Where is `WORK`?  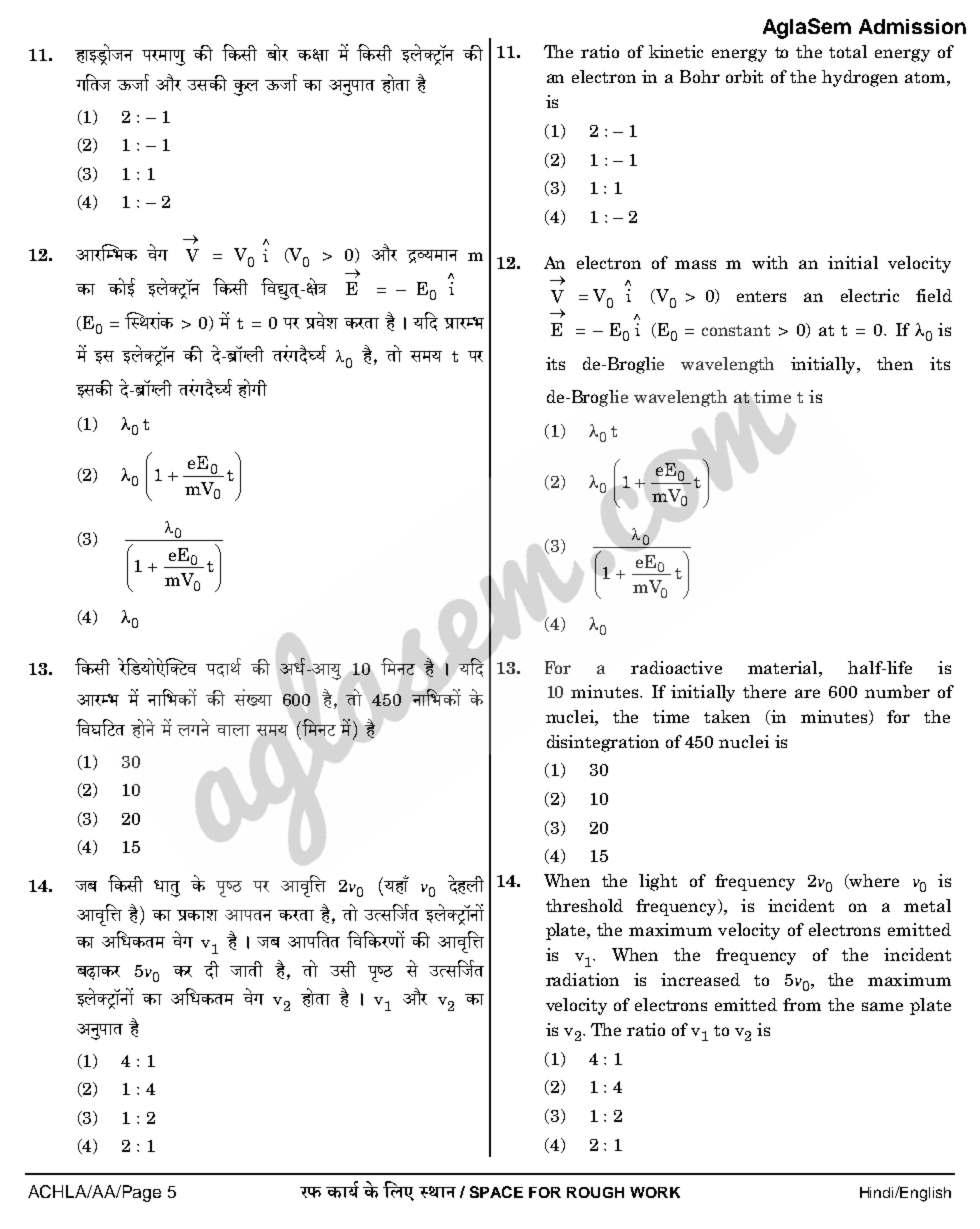
WORK is located at coordinates (655, 1192).
